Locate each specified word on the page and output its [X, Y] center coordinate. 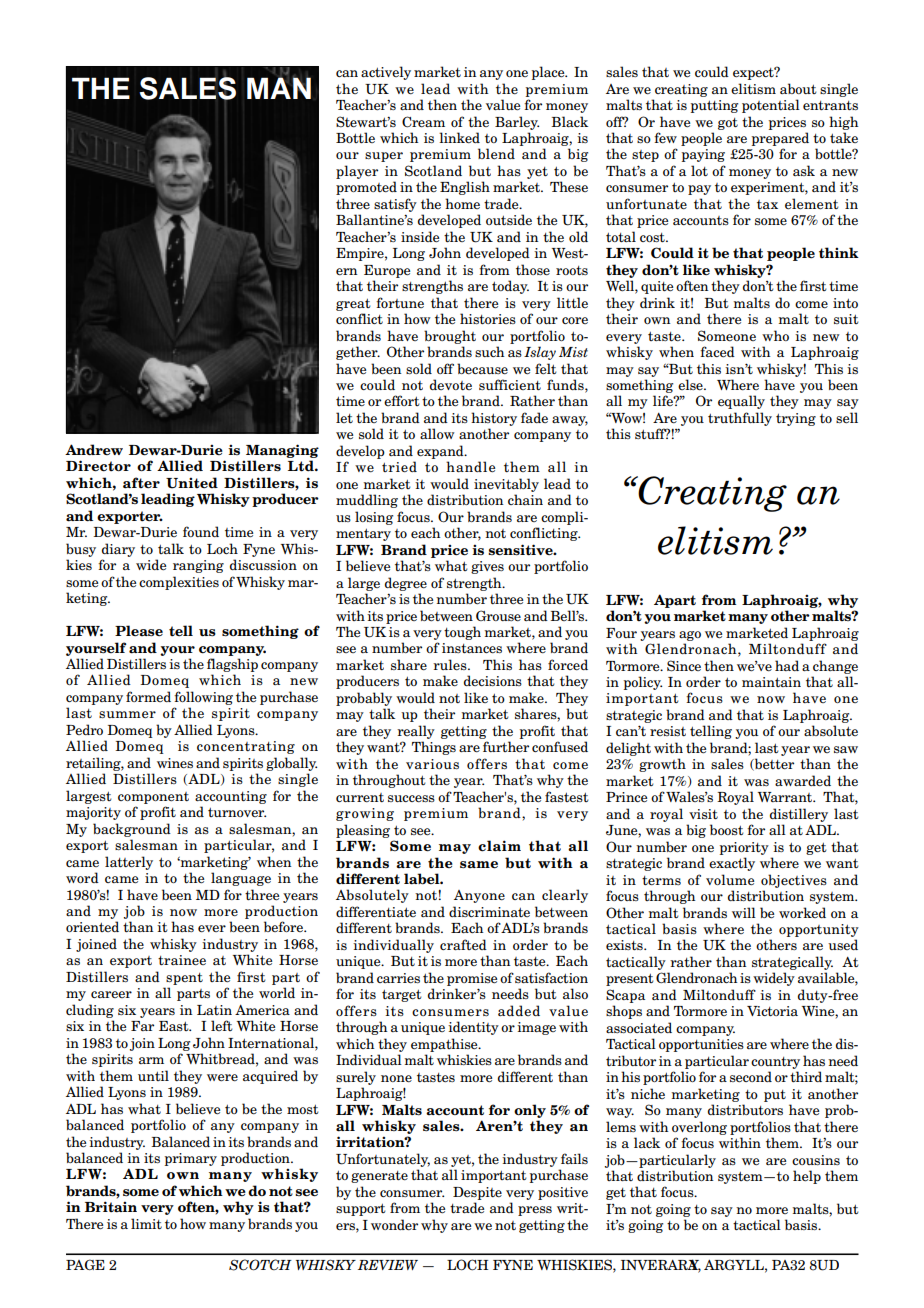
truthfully [740, 419]
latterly [129, 863]
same [479, 865]
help [807, 1177]
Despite [477, 1193]
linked [459, 137]
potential [771, 106]
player [357, 172]
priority [744, 848]
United [192, 483]
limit [146, 1223]
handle [470, 467]
